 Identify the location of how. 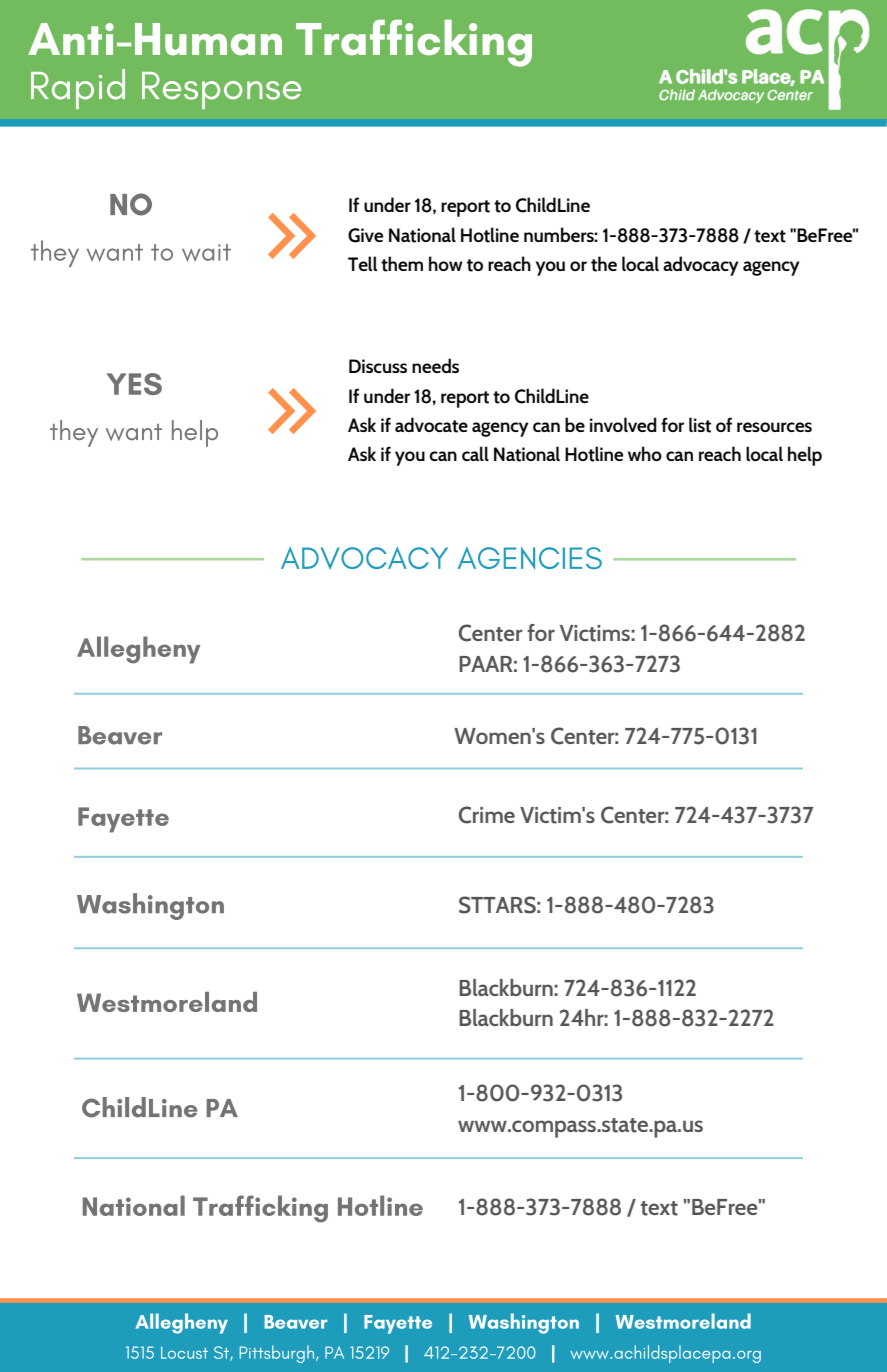
(446, 263).
